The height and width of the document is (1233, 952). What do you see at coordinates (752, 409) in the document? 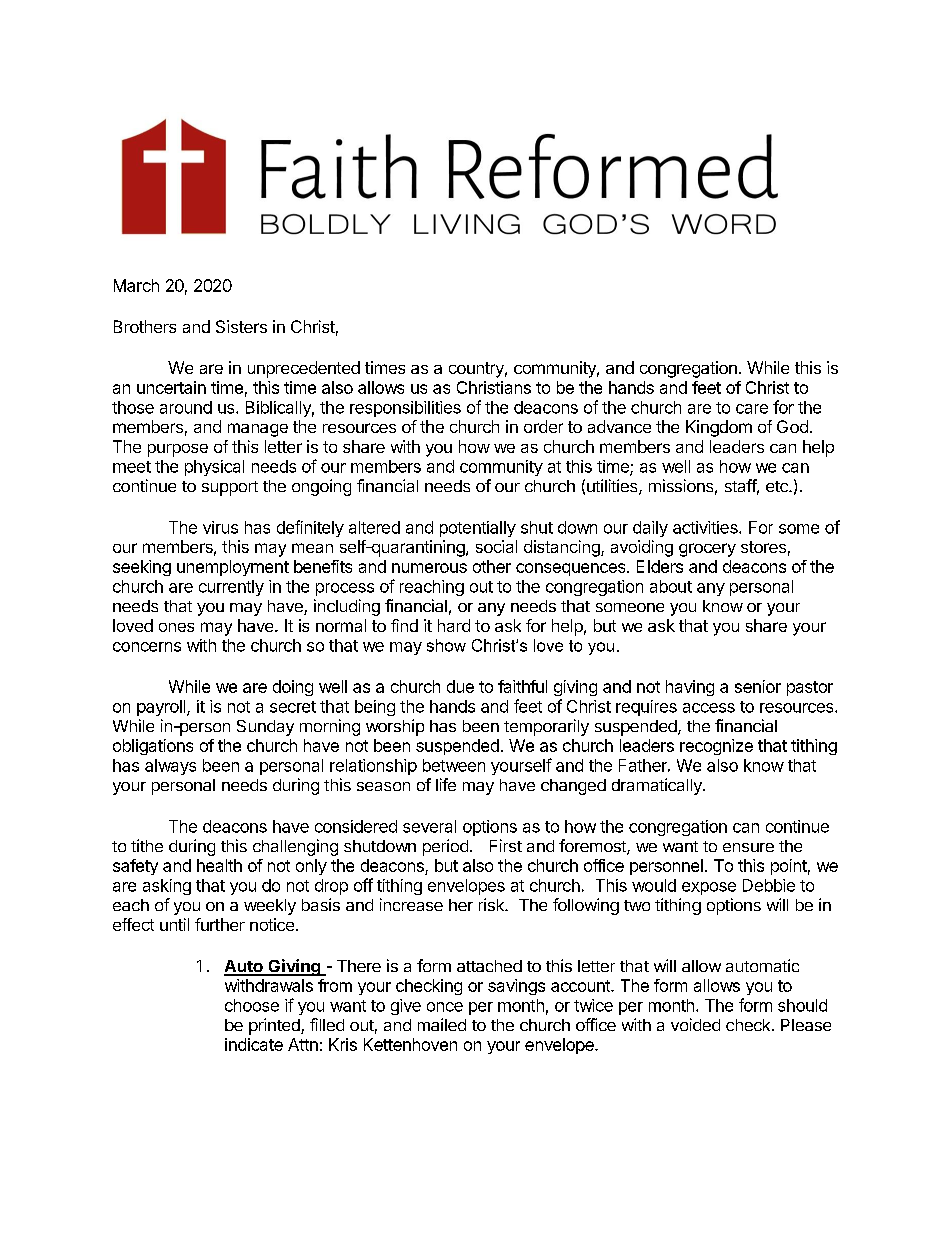
I see `care` at bounding box center [752, 409].
